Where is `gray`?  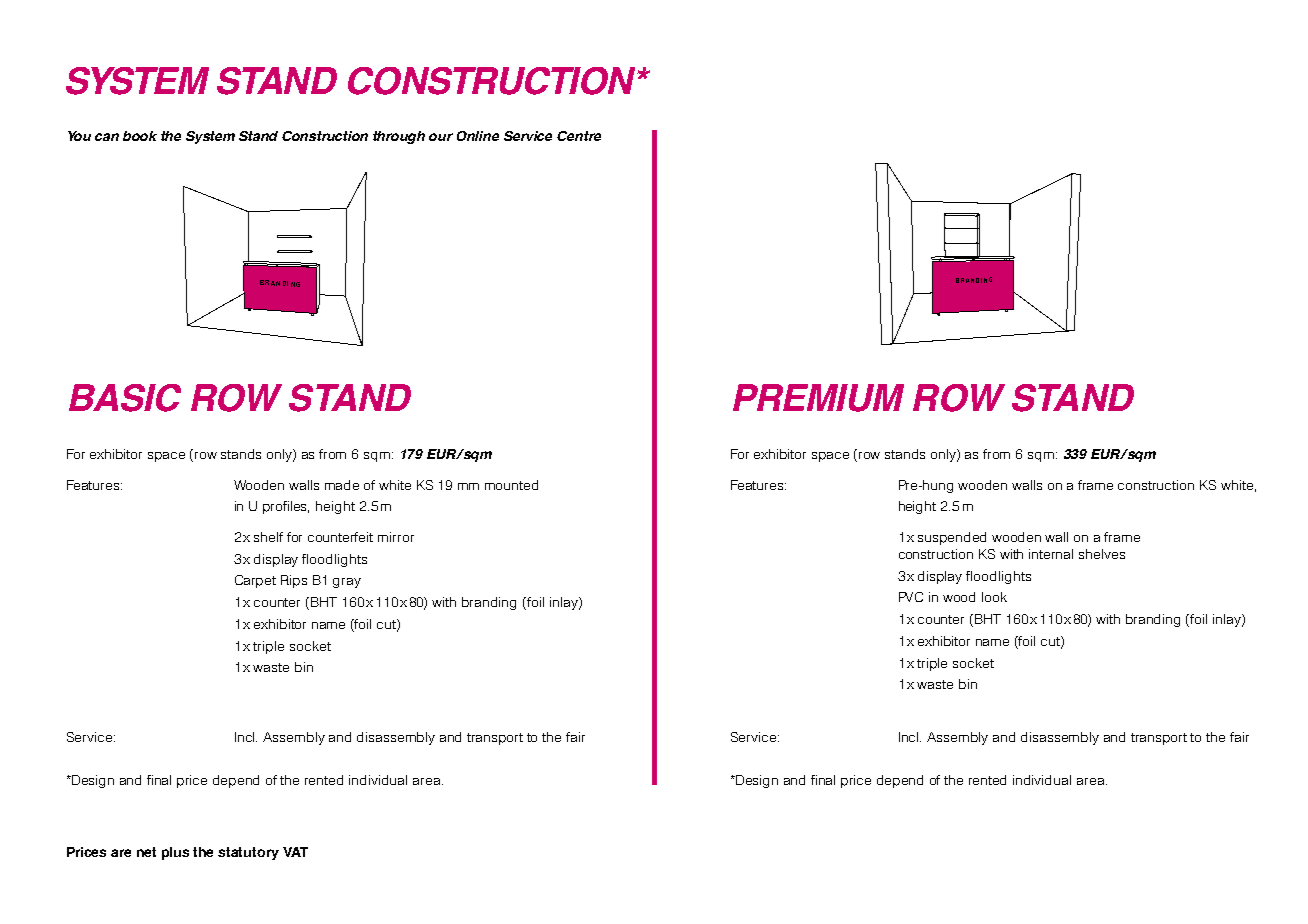 gray is located at coordinates (347, 583).
